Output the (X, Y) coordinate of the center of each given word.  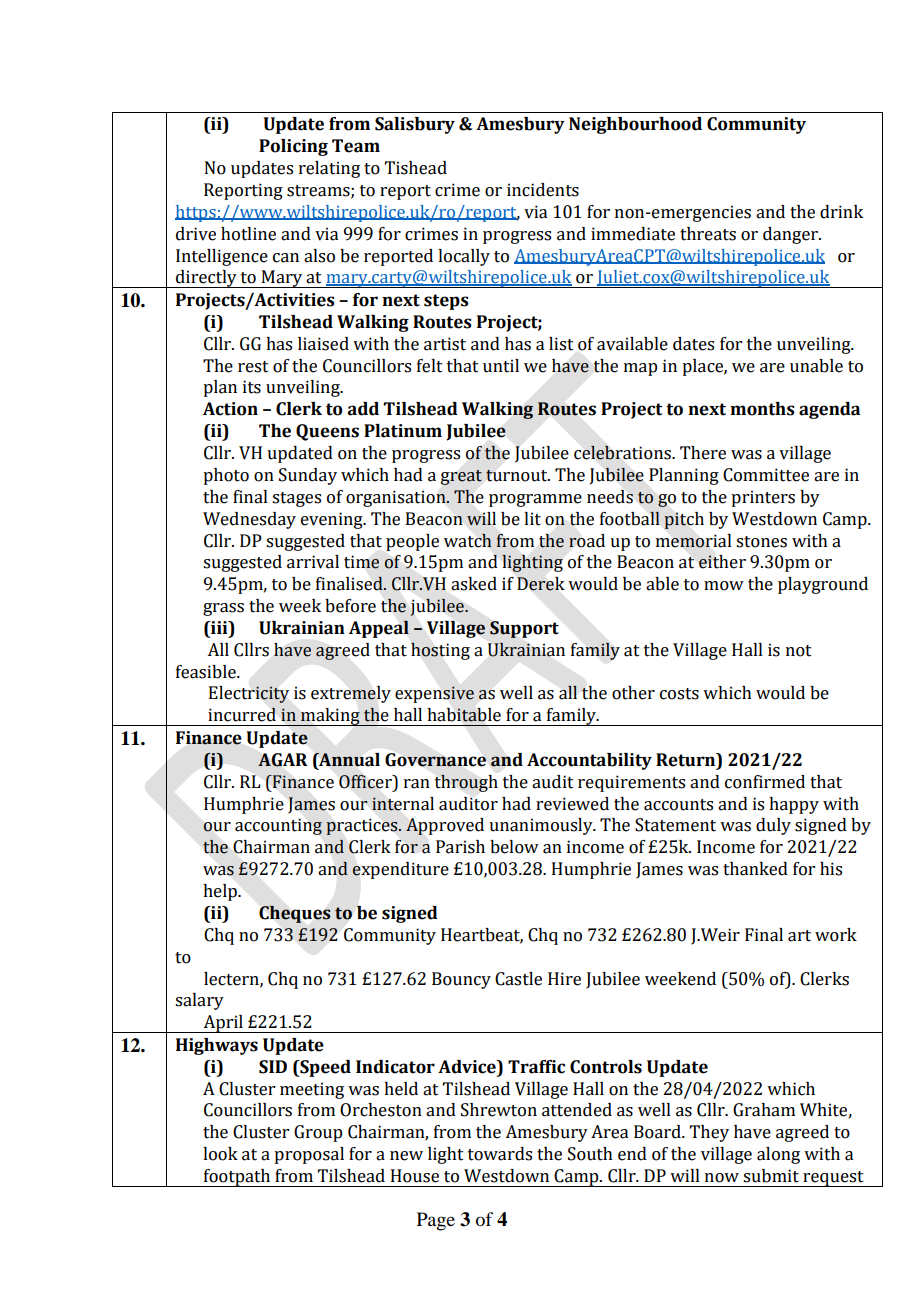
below (514, 847)
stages (296, 499)
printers (763, 498)
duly (773, 826)
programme (535, 500)
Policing (293, 147)
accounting (278, 826)
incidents (543, 190)
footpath (237, 1178)
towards (500, 1154)
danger (791, 235)
